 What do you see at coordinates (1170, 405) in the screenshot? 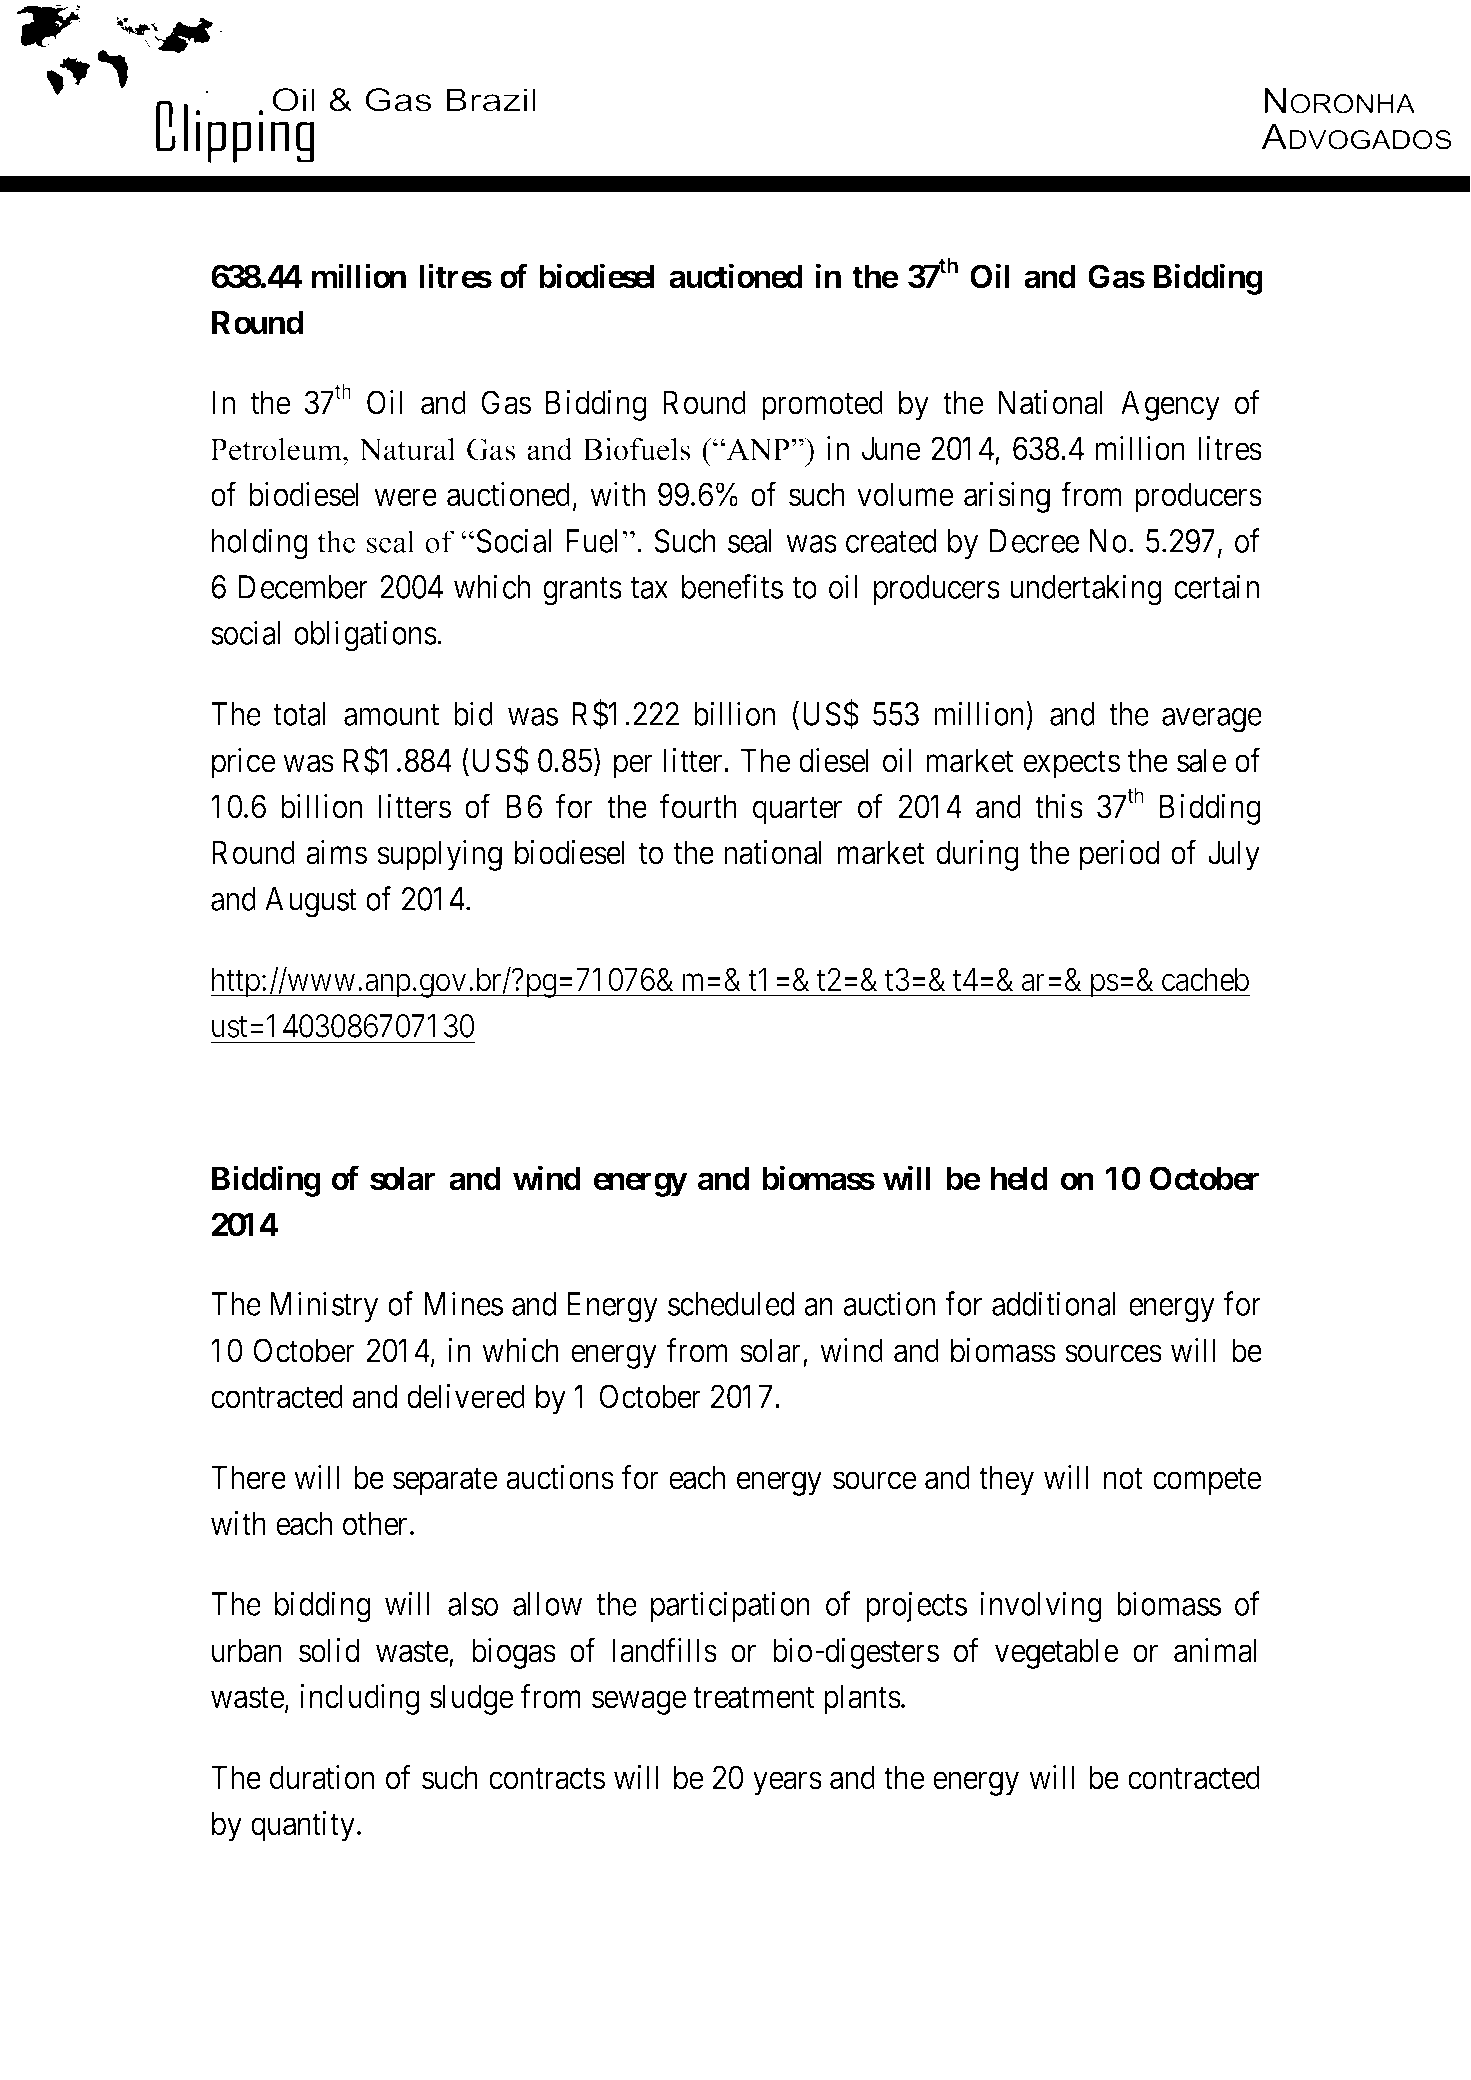
I see `Agency` at bounding box center [1170, 405].
